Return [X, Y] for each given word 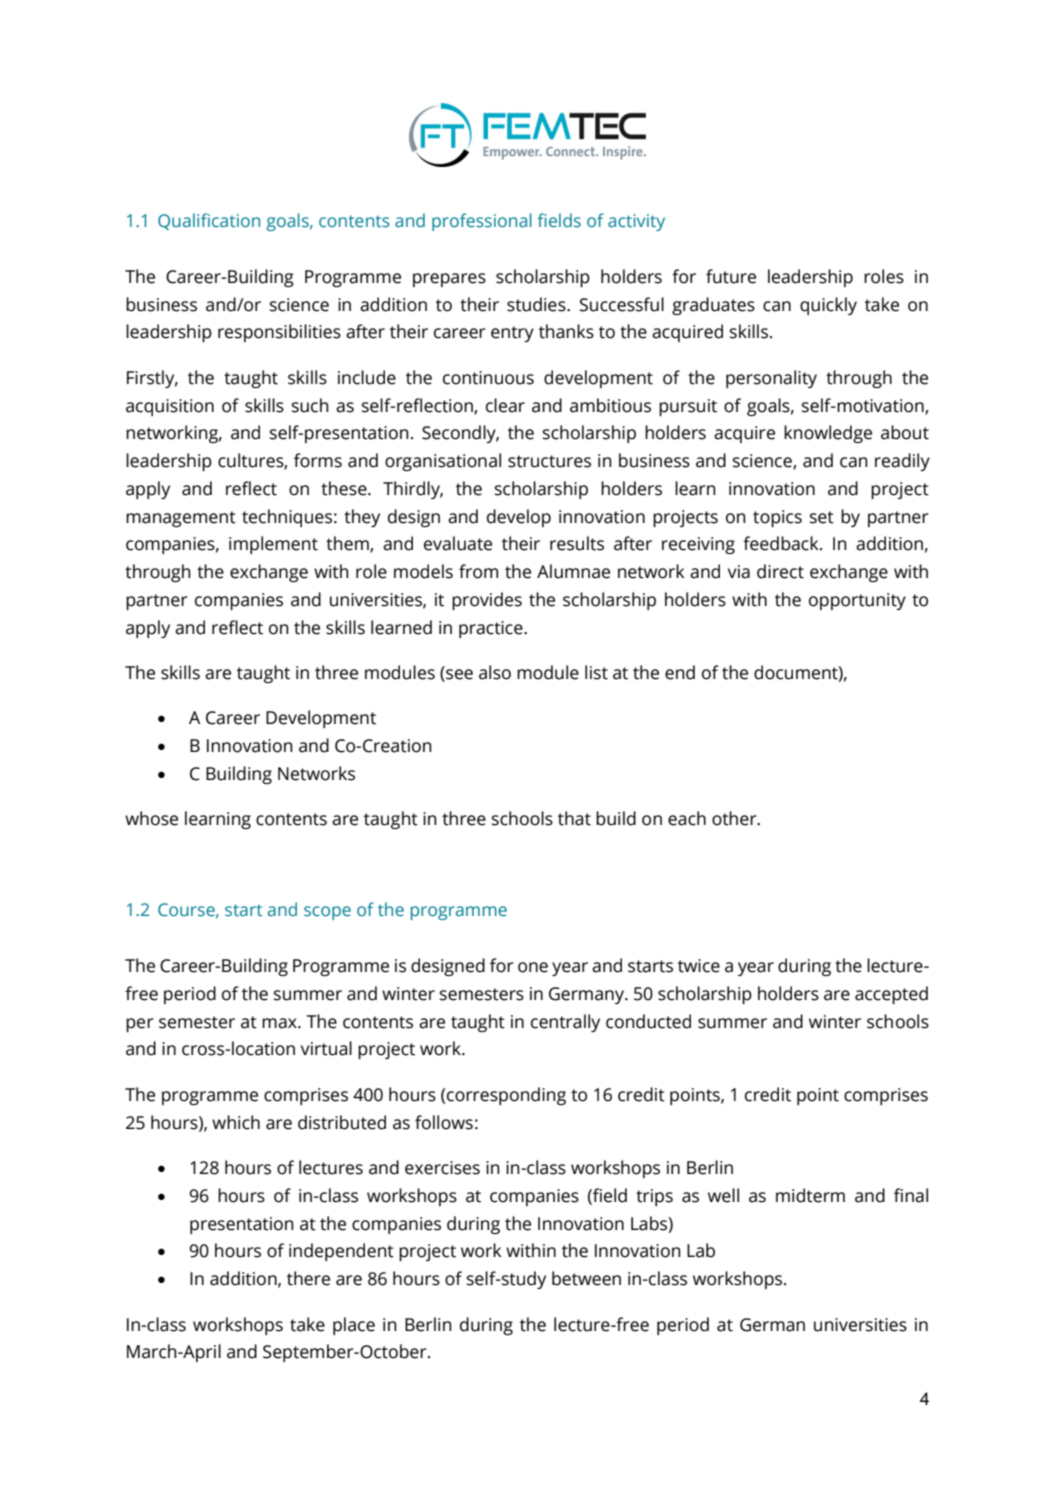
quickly [828, 306]
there [308, 1278]
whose [151, 818]
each [687, 818]
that [574, 818]
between [586, 1278]
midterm [810, 1195]
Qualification [209, 221]
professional [482, 222]
